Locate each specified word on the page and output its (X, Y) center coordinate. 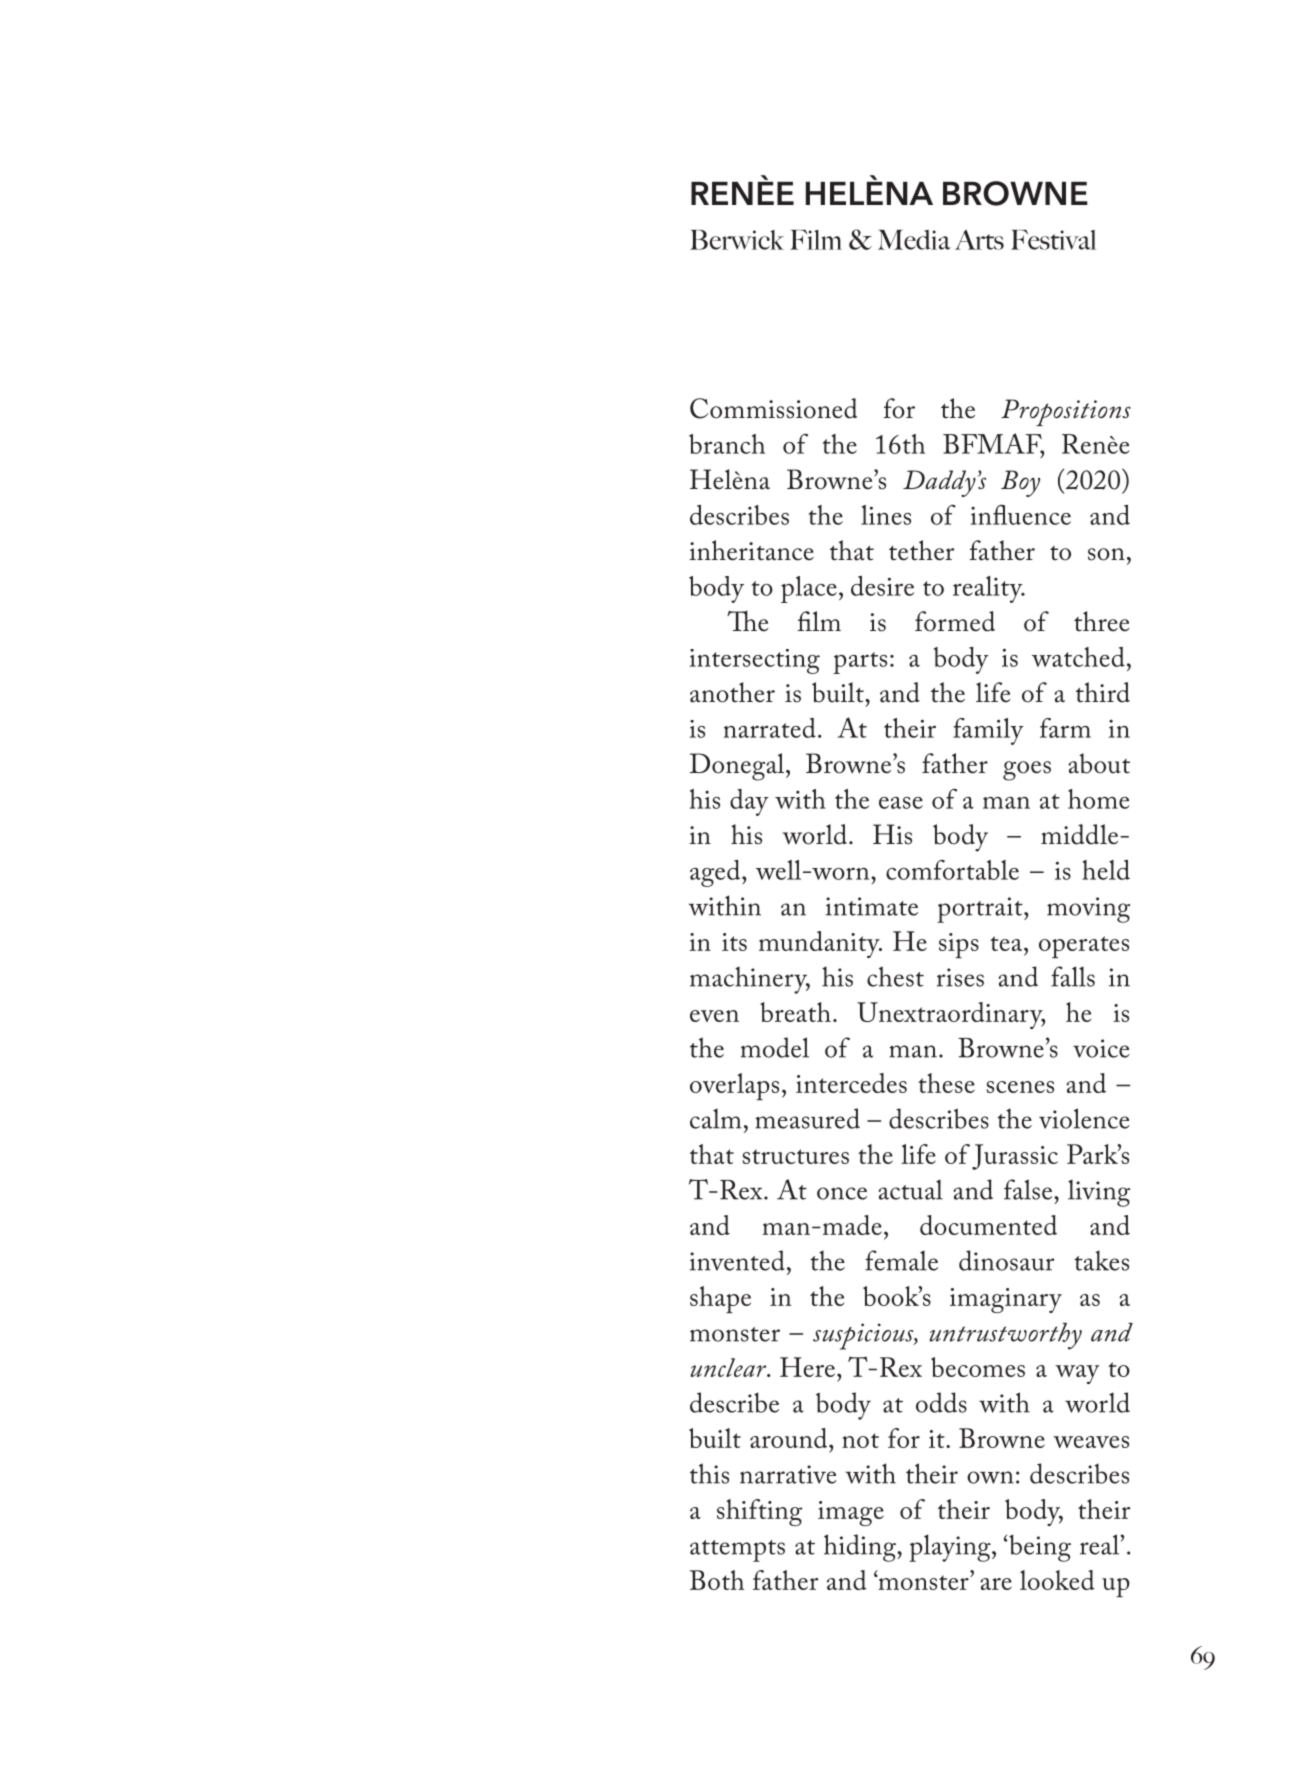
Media (914, 240)
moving (1088, 910)
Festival (1053, 240)
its (734, 942)
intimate (872, 906)
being (1040, 1548)
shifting (759, 1512)
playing (951, 1548)
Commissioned (773, 408)
